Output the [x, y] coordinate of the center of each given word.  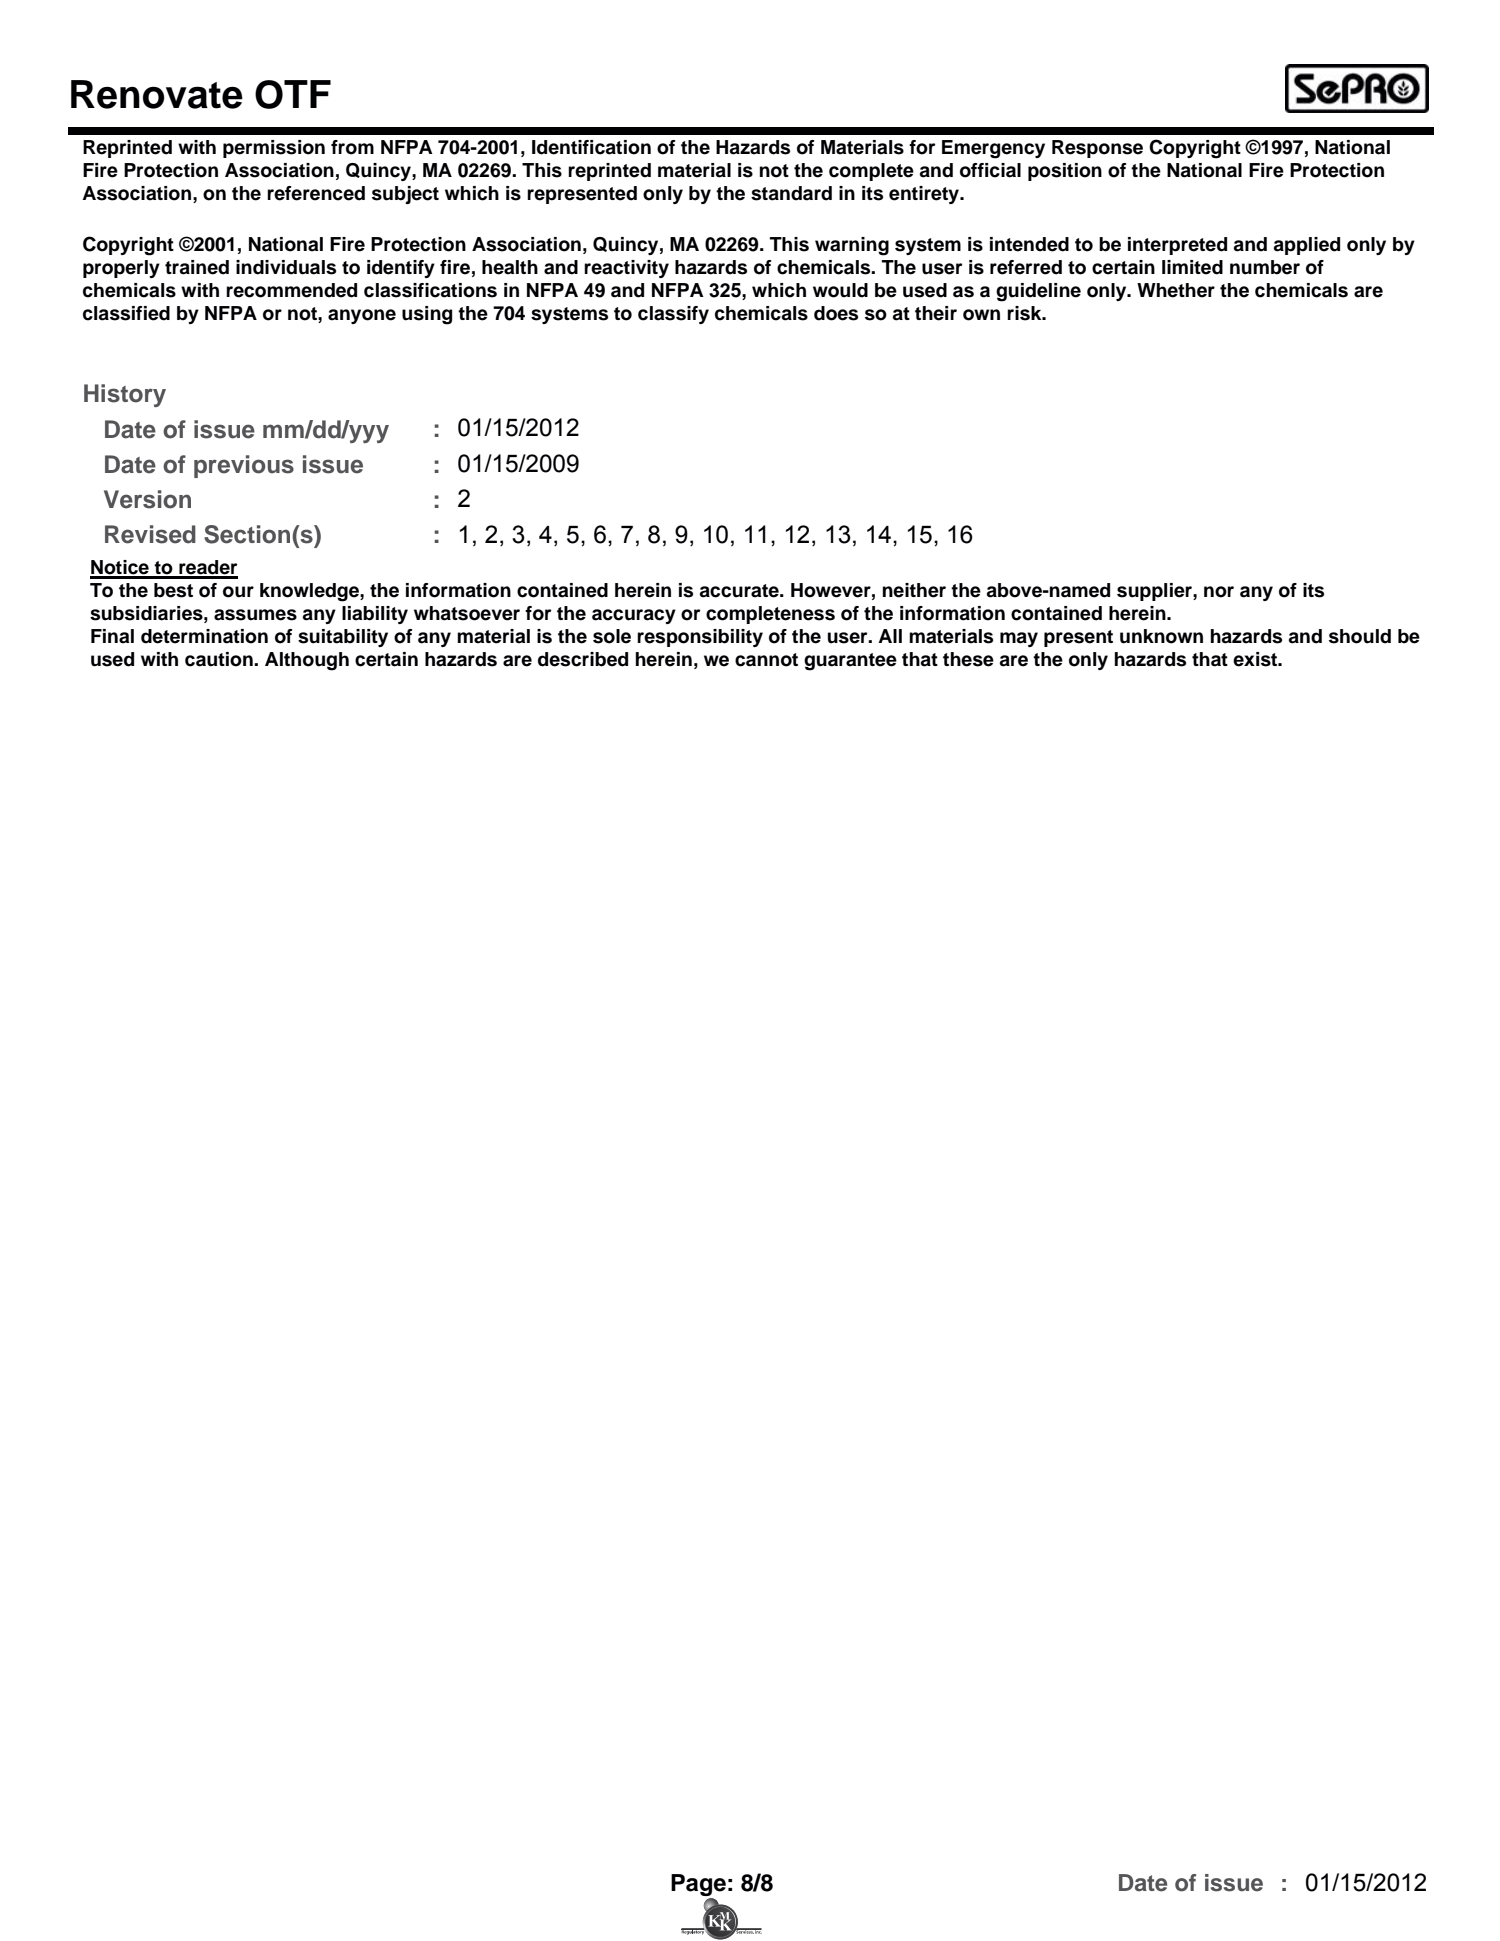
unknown [1161, 636]
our [238, 592]
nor [1219, 592]
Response [1097, 149]
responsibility [700, 638]
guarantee [850, 662]
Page [698, 1886]
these [968, 659]
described [583, 659]
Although [307, 661]
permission [274, 149]
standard [791, 193]
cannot [766, 660]
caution [220, 659]
